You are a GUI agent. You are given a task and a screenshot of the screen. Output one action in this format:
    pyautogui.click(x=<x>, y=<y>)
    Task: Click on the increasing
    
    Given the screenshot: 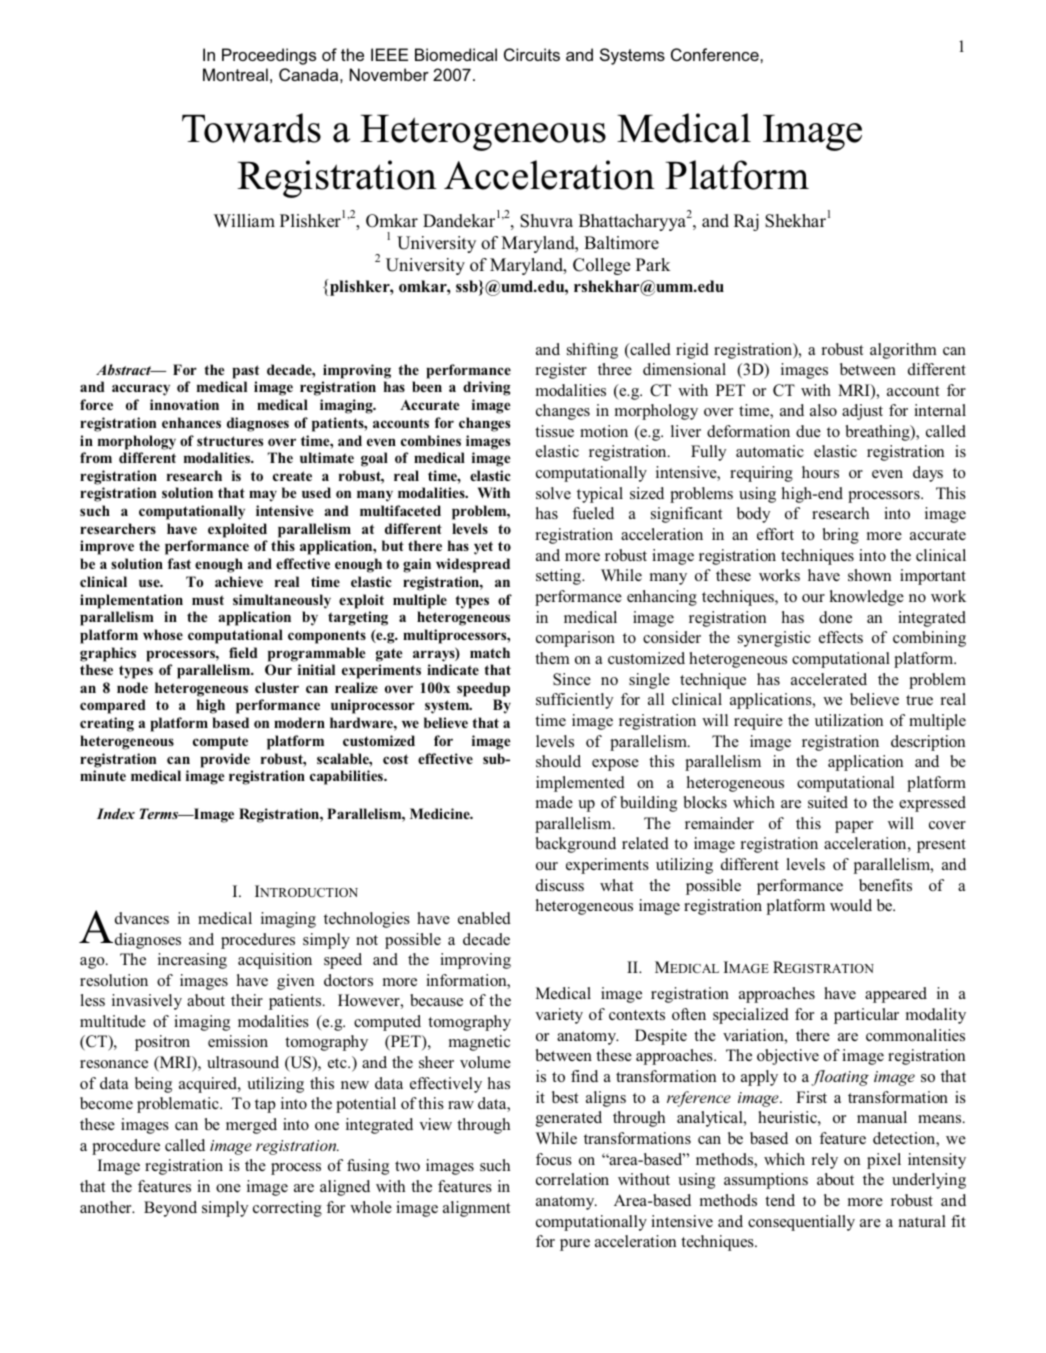 What is the action you would take?
    pyautogui.click(x=192, y=961)
